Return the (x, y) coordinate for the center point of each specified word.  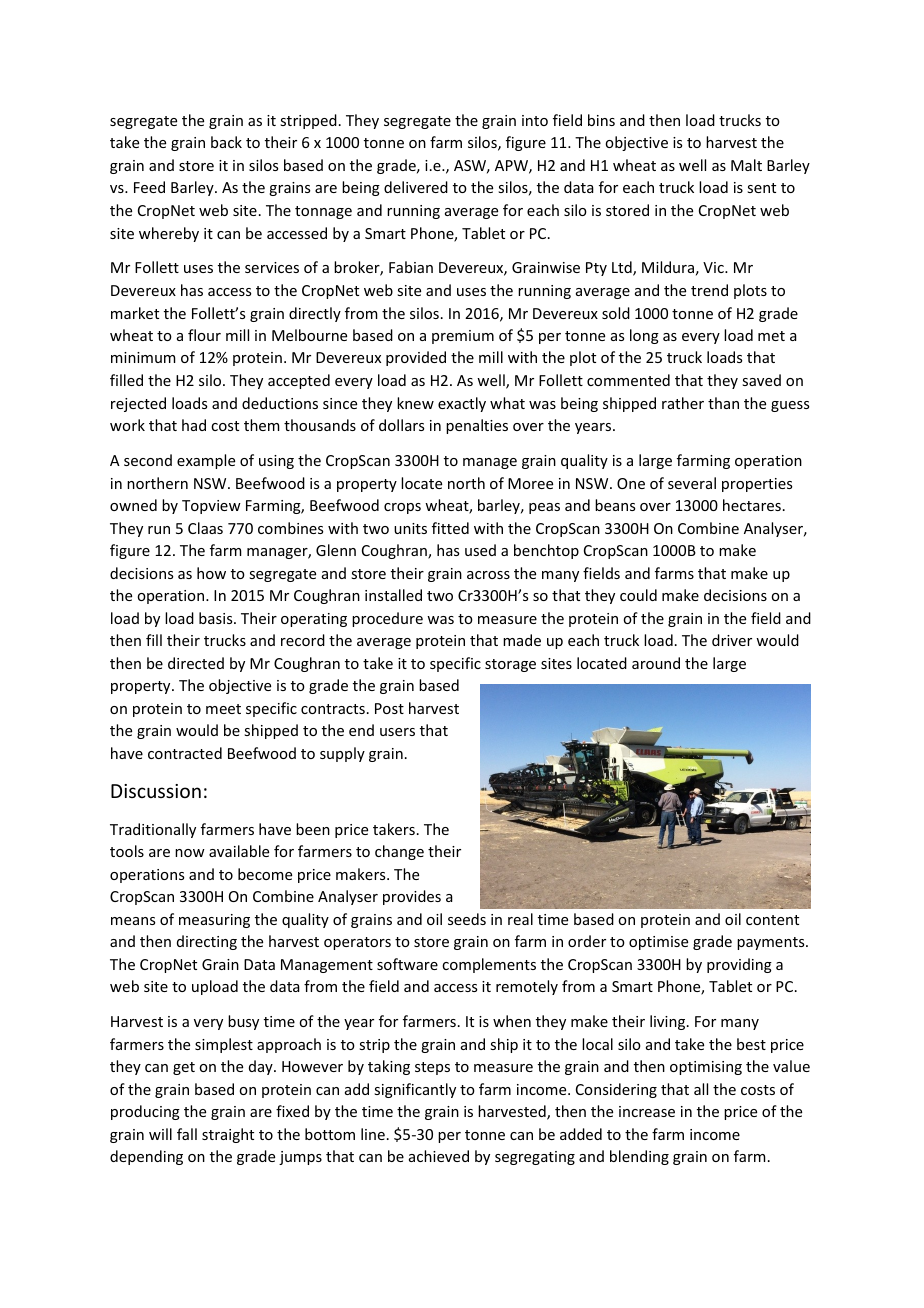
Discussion (156, 791)
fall (187, 1134)
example (206, 461)
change (399, 852)
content (772, 920)
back (226, 142)
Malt (746, 165)
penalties (477, 426)
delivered (416, 187)
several (692, 483)
